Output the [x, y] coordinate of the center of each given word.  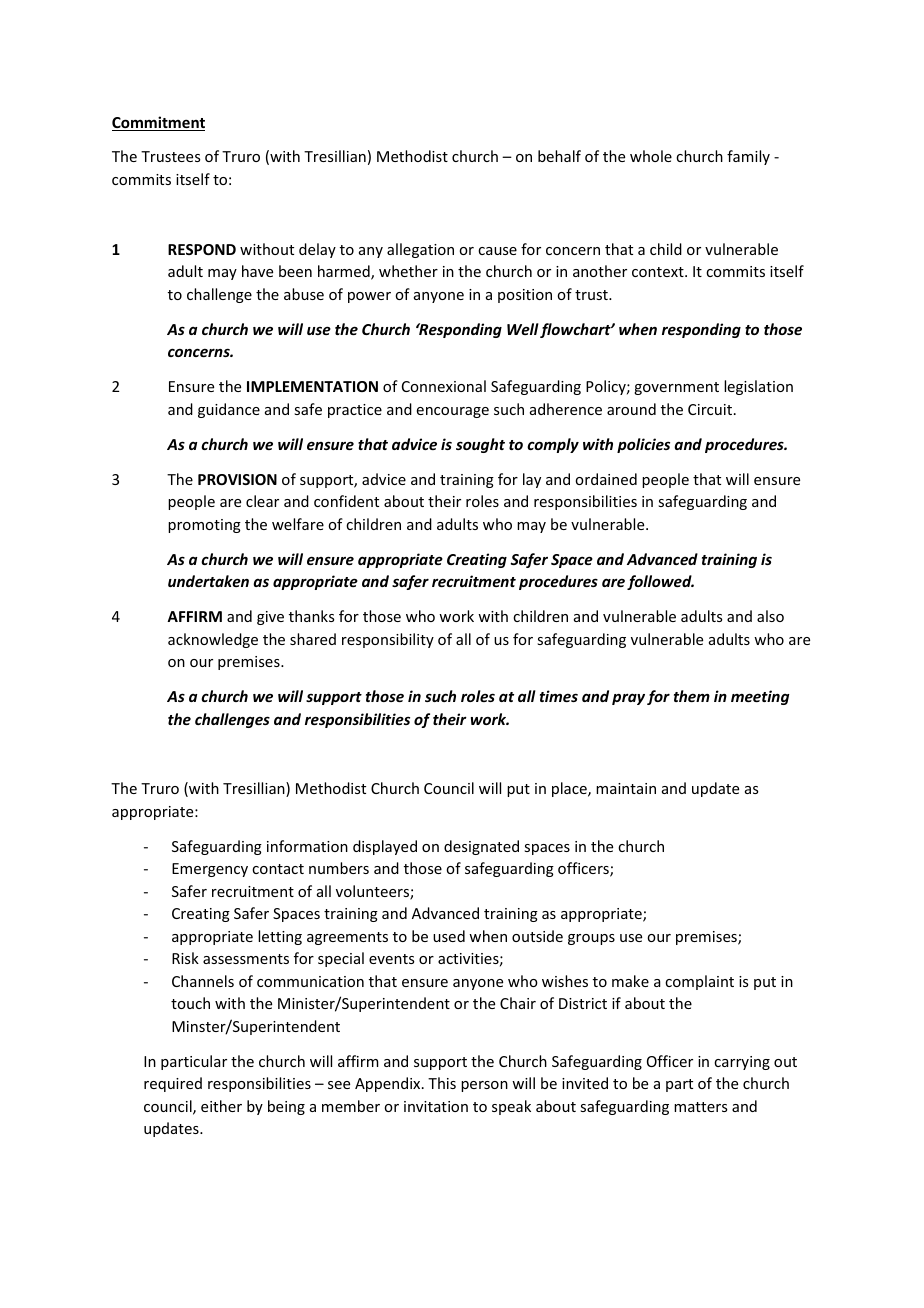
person [484, 1086]
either [221, 1106]
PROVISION [237, 479]
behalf [559, 156]
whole [651, 156]
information [307, 846]
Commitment [158, 123]
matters [700, 1107]
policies [643, 445]
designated [481, 847]
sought [480, 445]
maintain [626, 788]
